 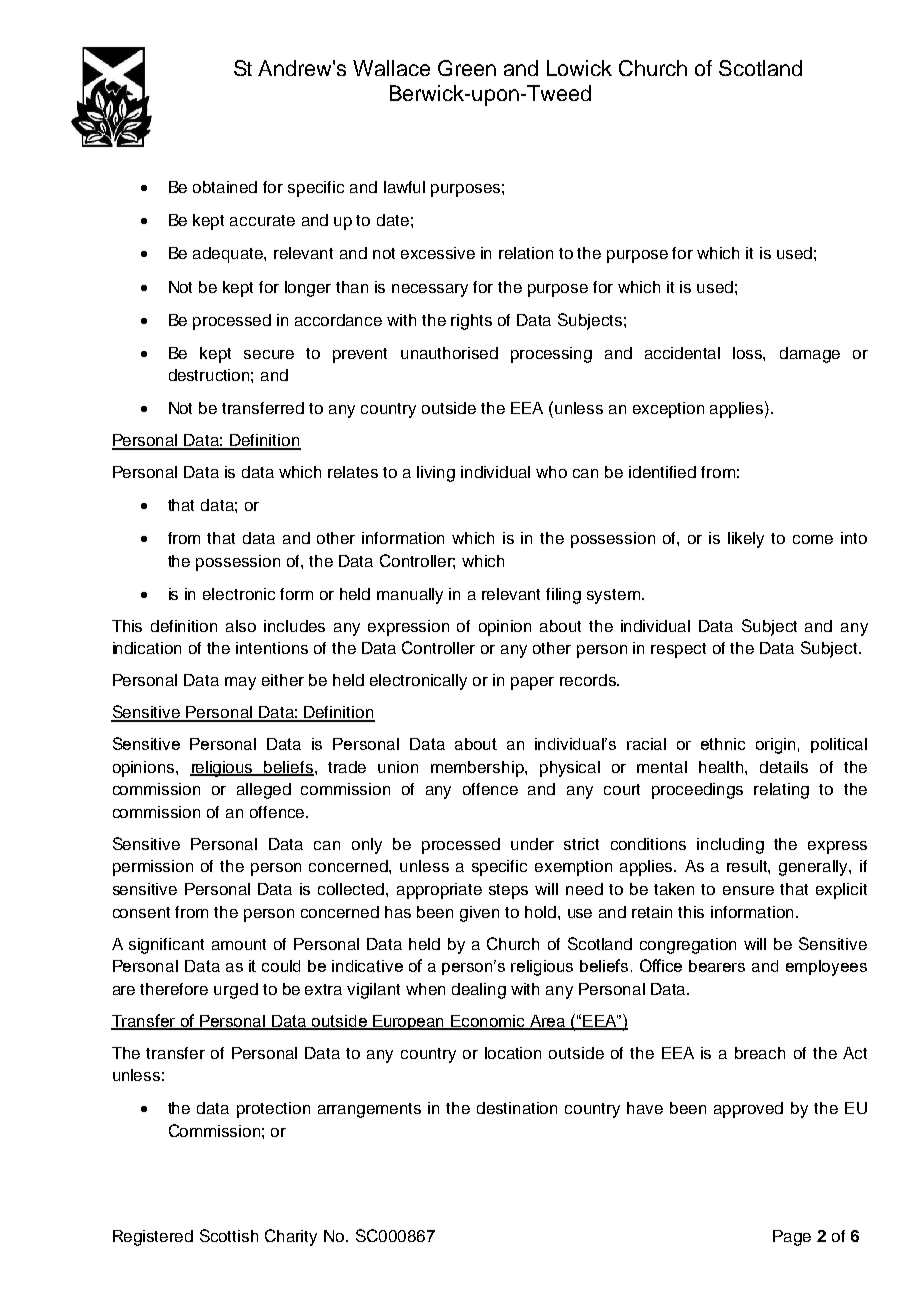 I want to click on paper, so click(x=532, y=683).
